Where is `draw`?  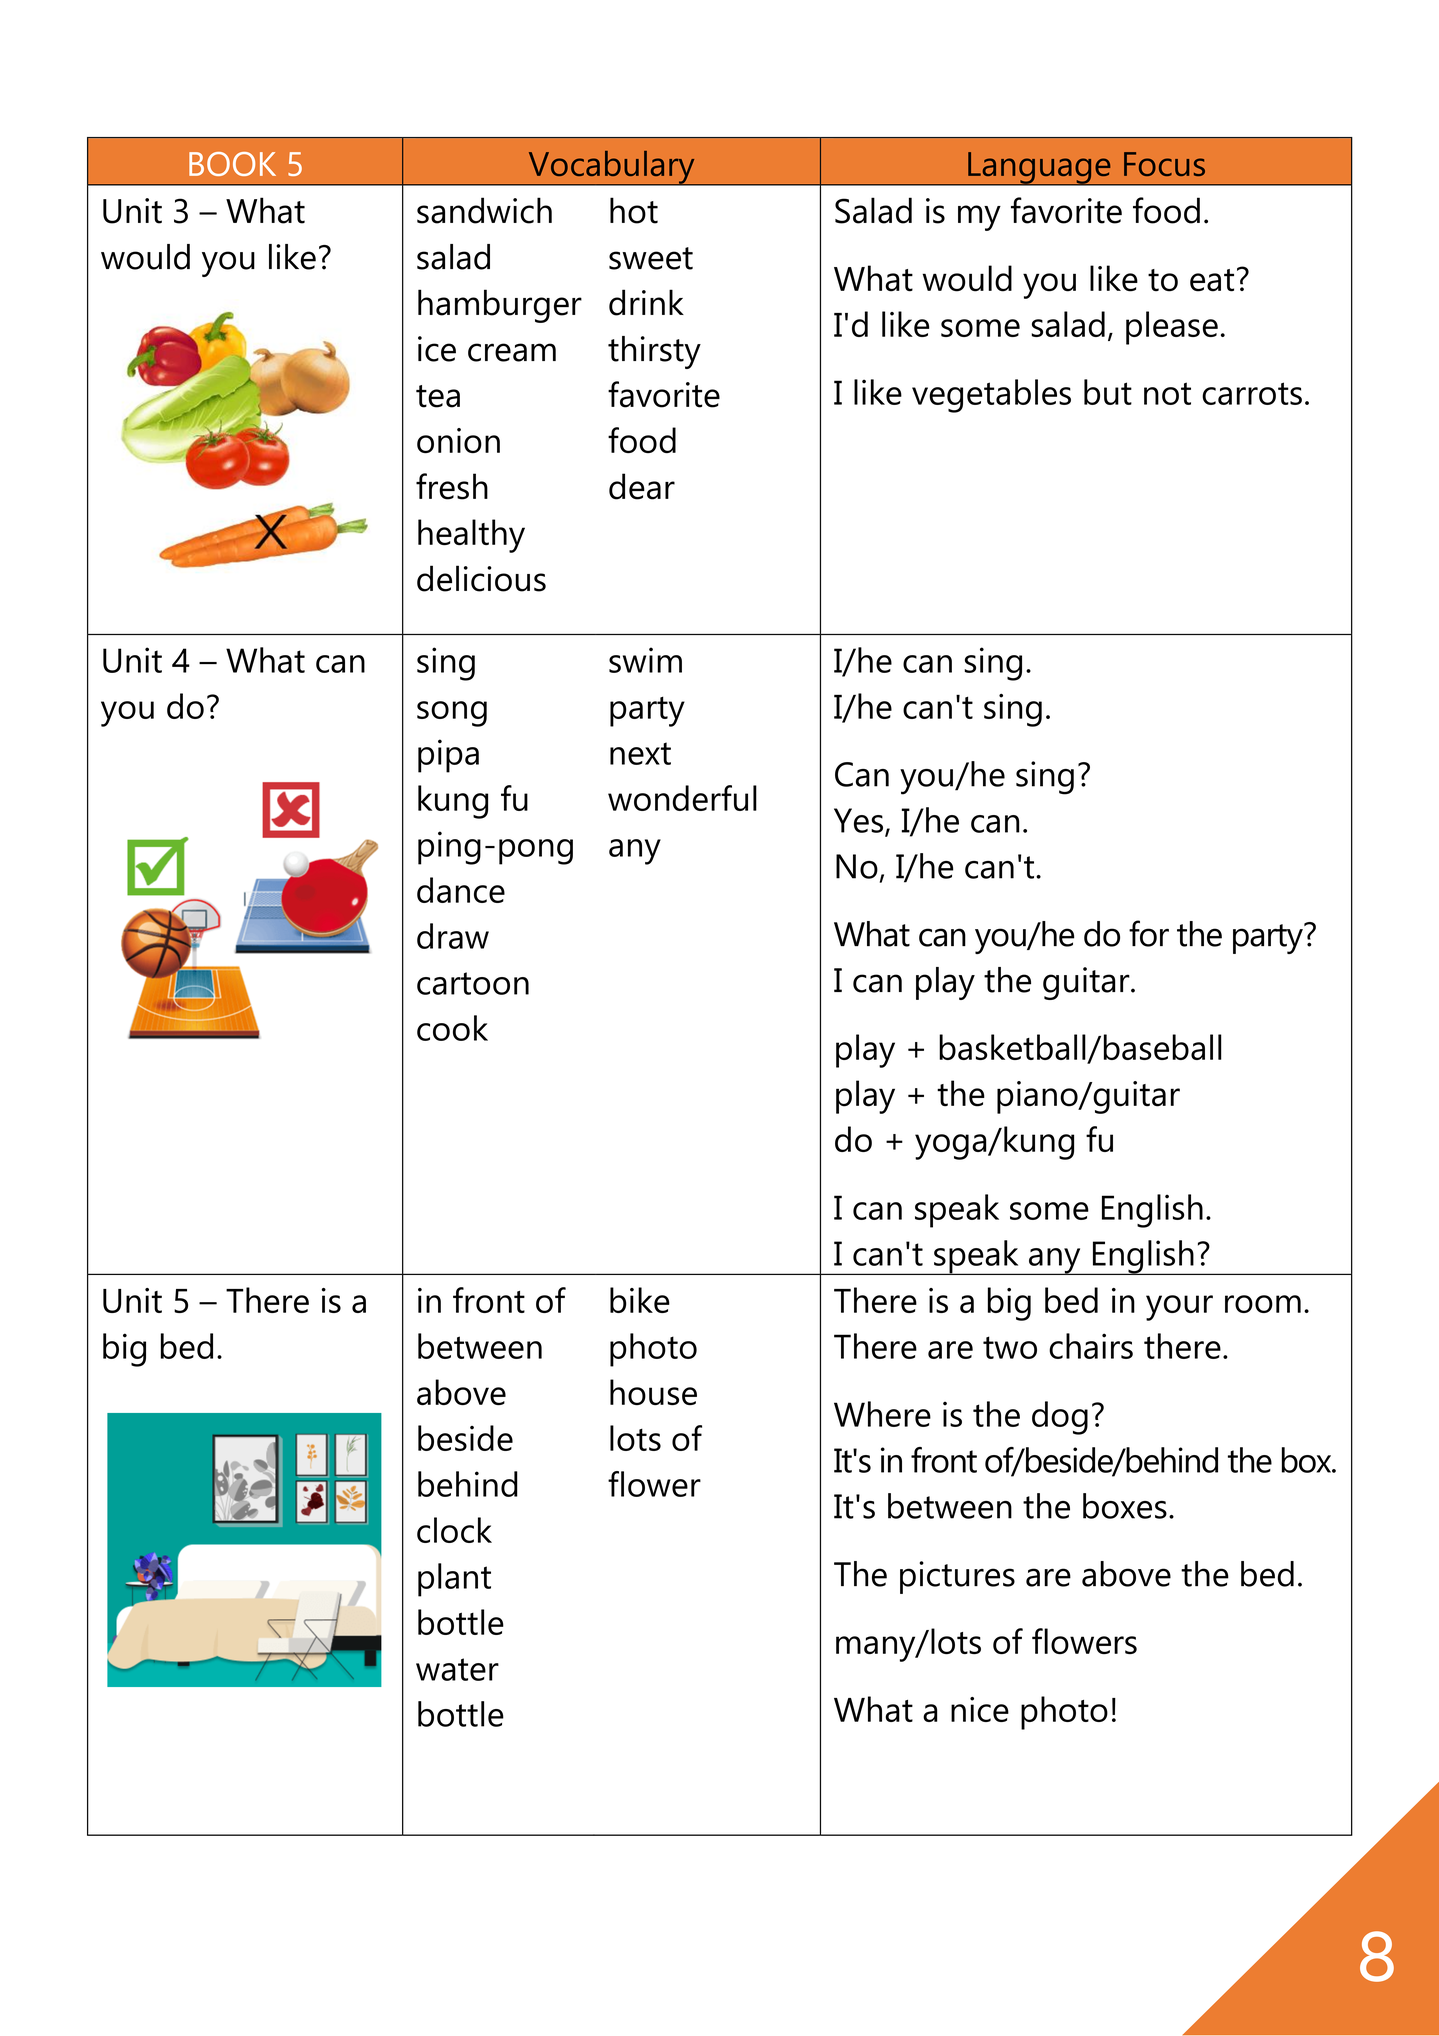 draw is located at coordinates (453, 936).
